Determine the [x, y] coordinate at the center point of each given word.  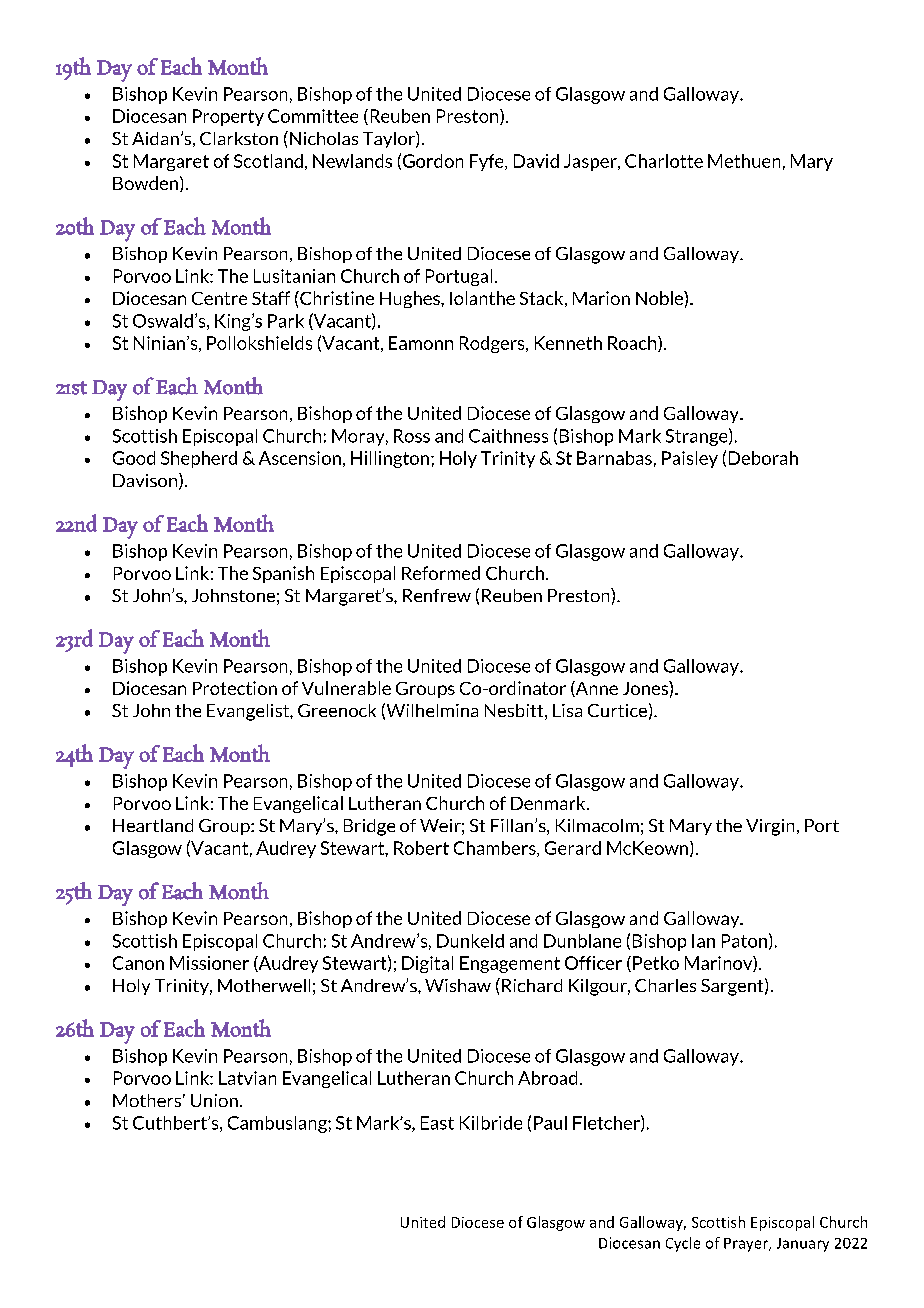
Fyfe [488, 162]
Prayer [747, 1245]
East [437, 1123]
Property [228, 117]
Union [214, 1100]
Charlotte [664, 161]
